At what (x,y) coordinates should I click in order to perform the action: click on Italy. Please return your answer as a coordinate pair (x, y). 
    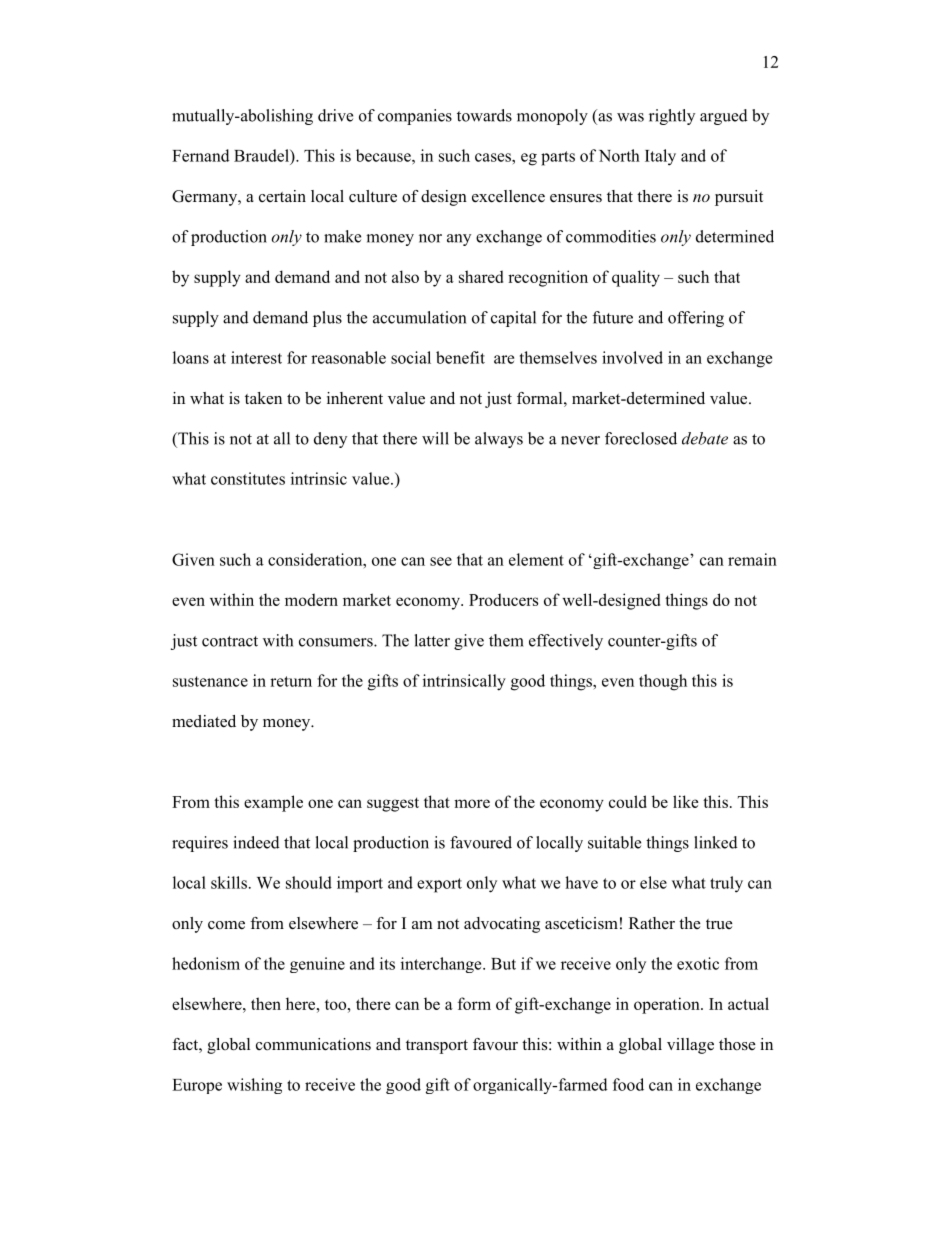
    Looking at the image, I should click on (660, 157).
